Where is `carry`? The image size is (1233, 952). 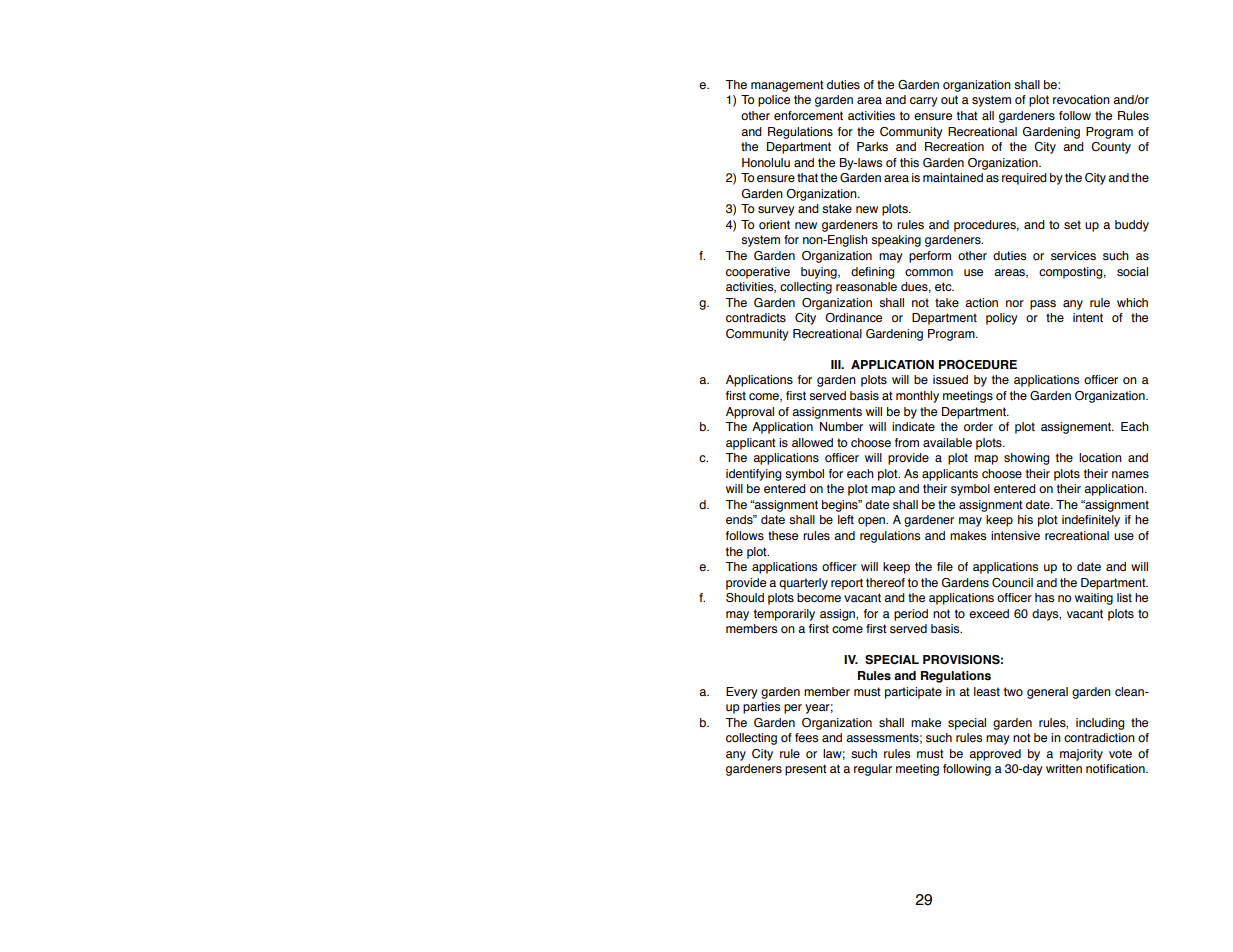
carry is located at coordinates (924, 102).
